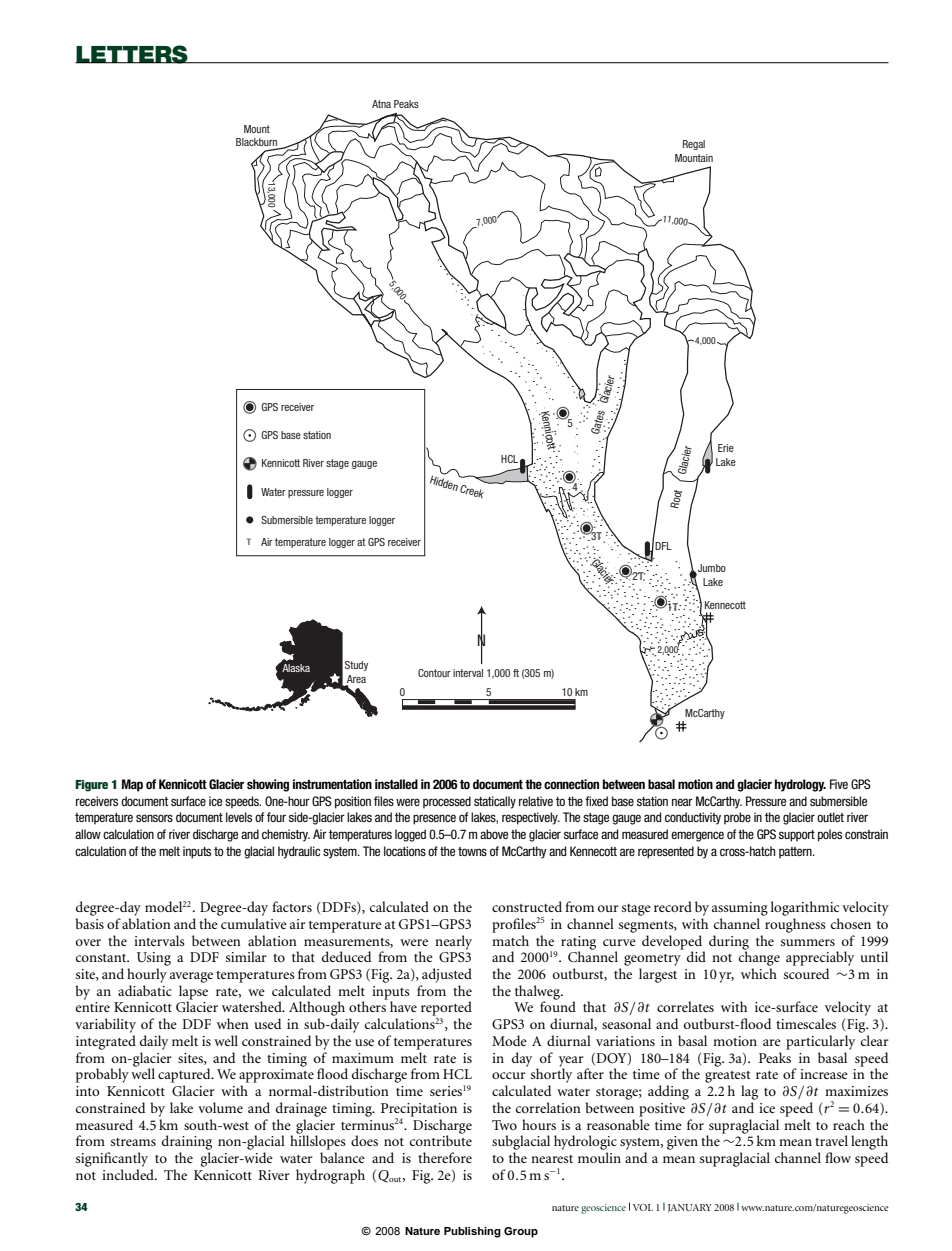 Image resolution: width=952 pixels, height=1251 pixels. Describe the element at coordinates (694, 145) in the screenshot. I see `Regal` at that location.
